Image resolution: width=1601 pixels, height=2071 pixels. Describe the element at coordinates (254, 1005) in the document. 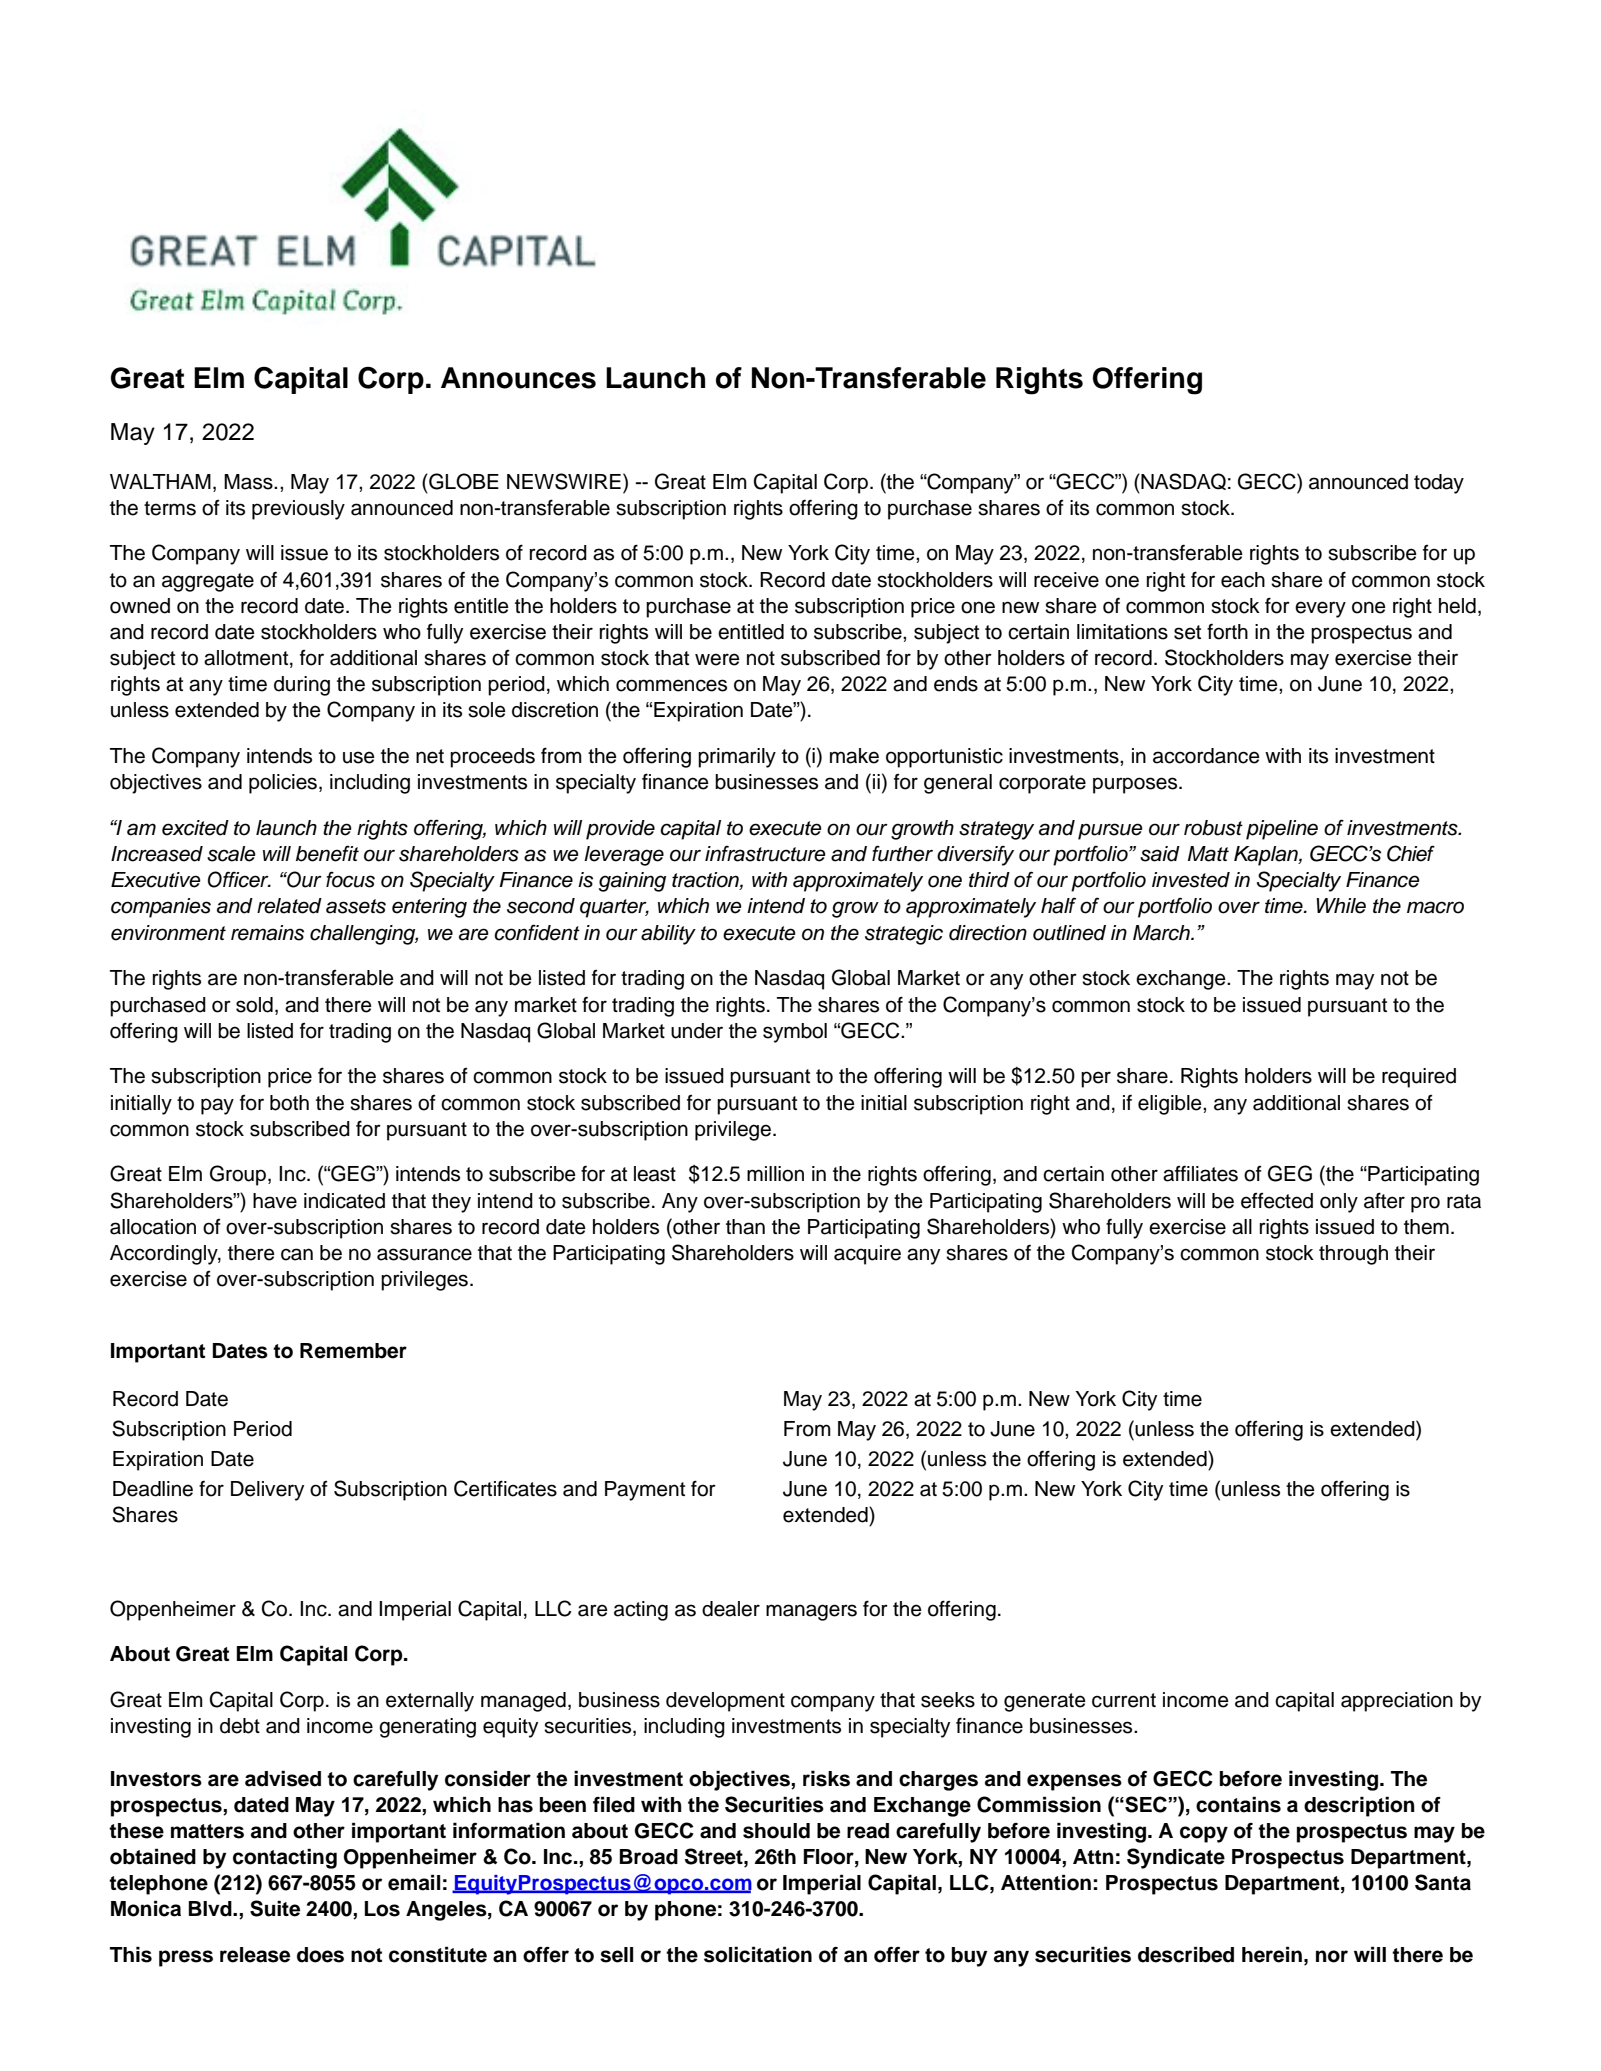

I see `sold` at that location.
